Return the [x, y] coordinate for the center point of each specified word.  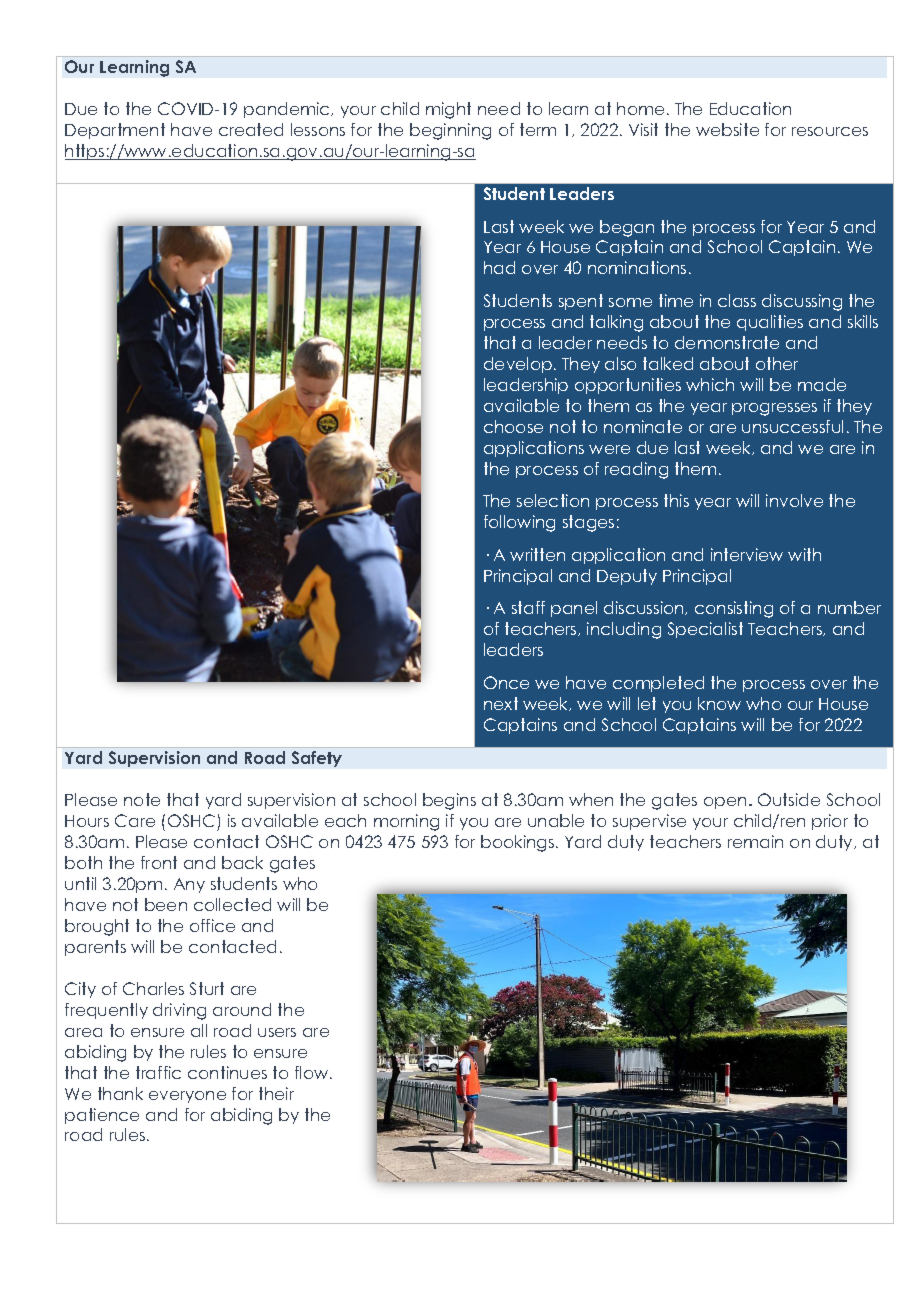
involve [794, 500]
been [166, 904]
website [727, 129]
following [519, 523]
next [501, 703]
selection [553, 500]
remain [755, 841]
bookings [519, 843]
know [719, 703]
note [142, 799]
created [251, 129]
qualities [770, 323]
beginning [450, 131]
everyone [187, 1097]
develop [519, 365]
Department [115, 131]
